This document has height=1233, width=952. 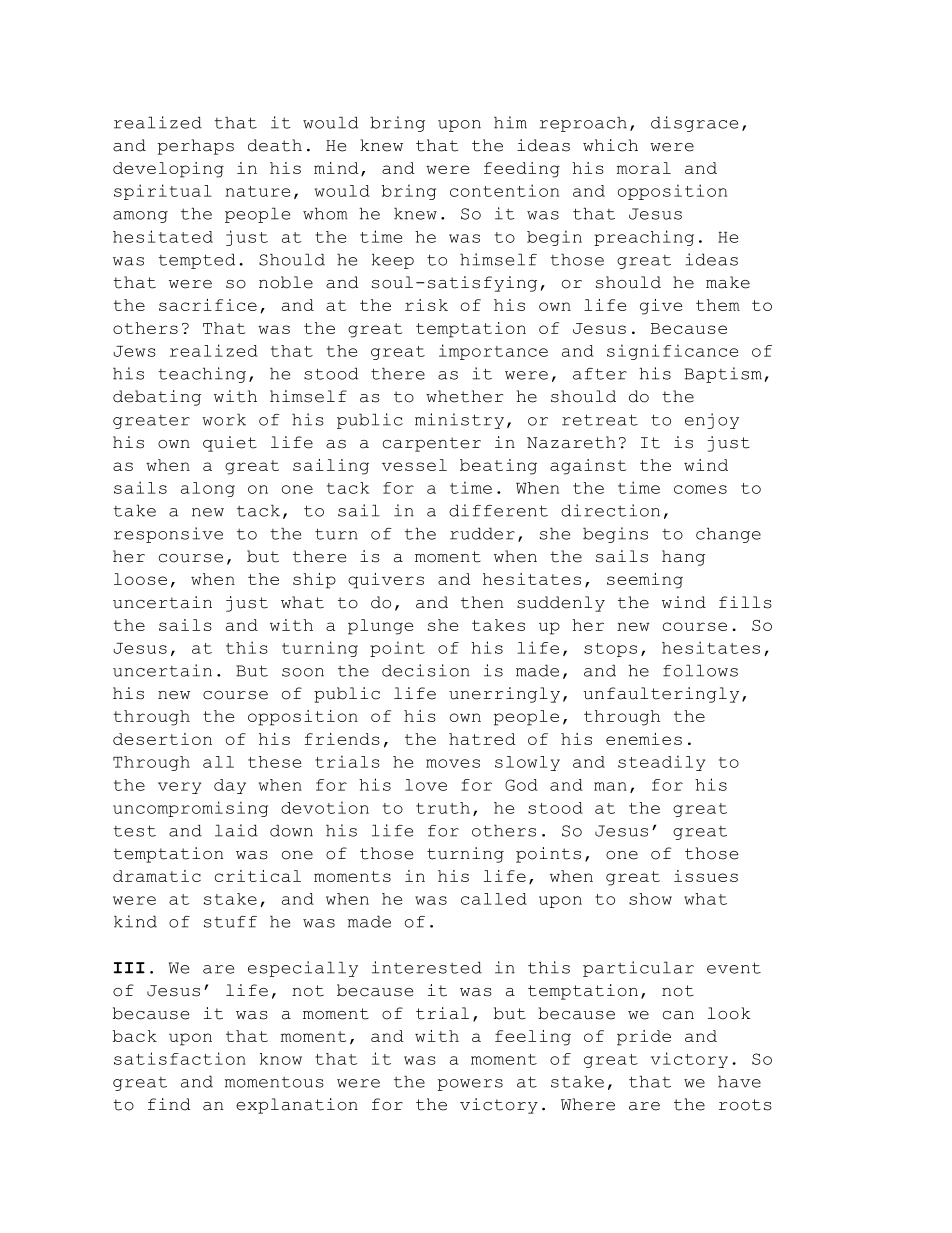 I want to click on pride, so click(x=644, y=1038).
